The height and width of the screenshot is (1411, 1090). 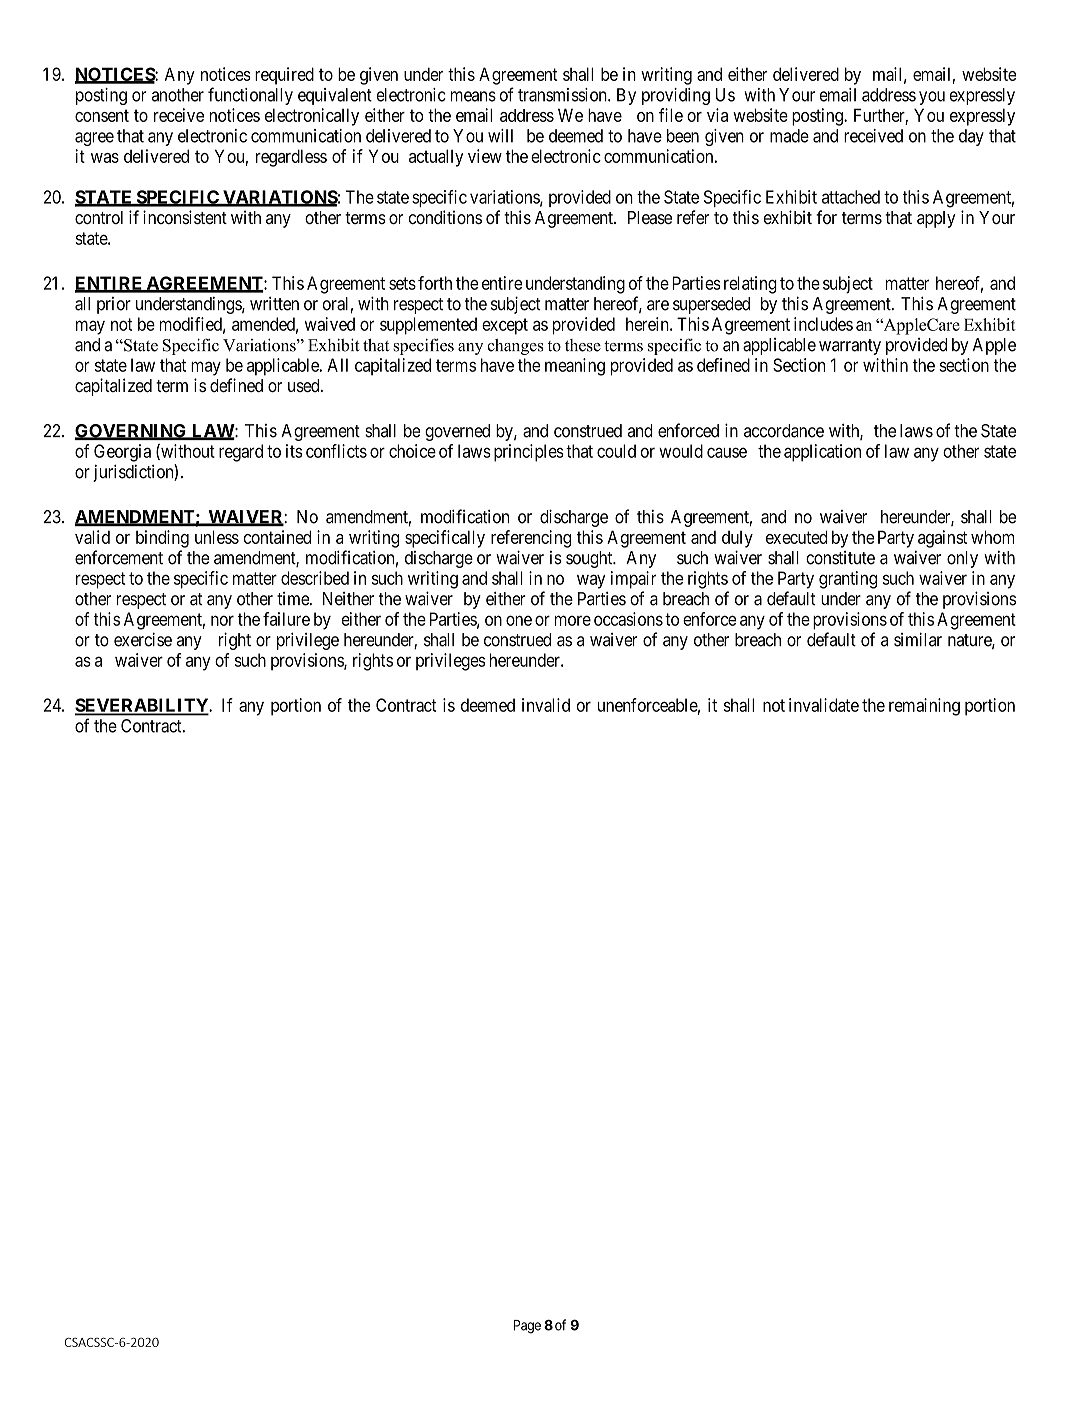 I want to click on warranty, so click(x=850, y=347).
